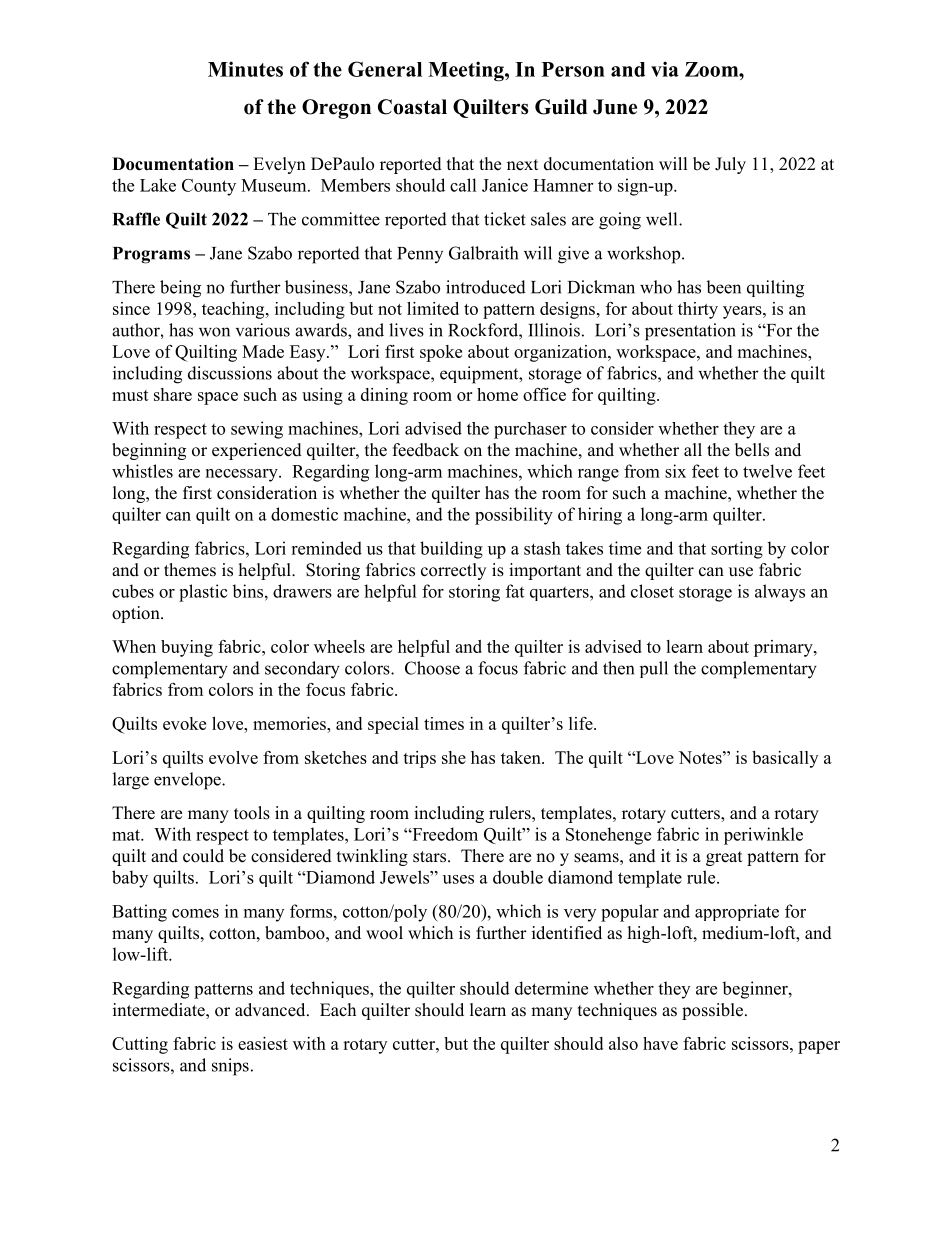  Describe the element at coordinates (412, 107) in the document. I see `Coastal` at that location.
